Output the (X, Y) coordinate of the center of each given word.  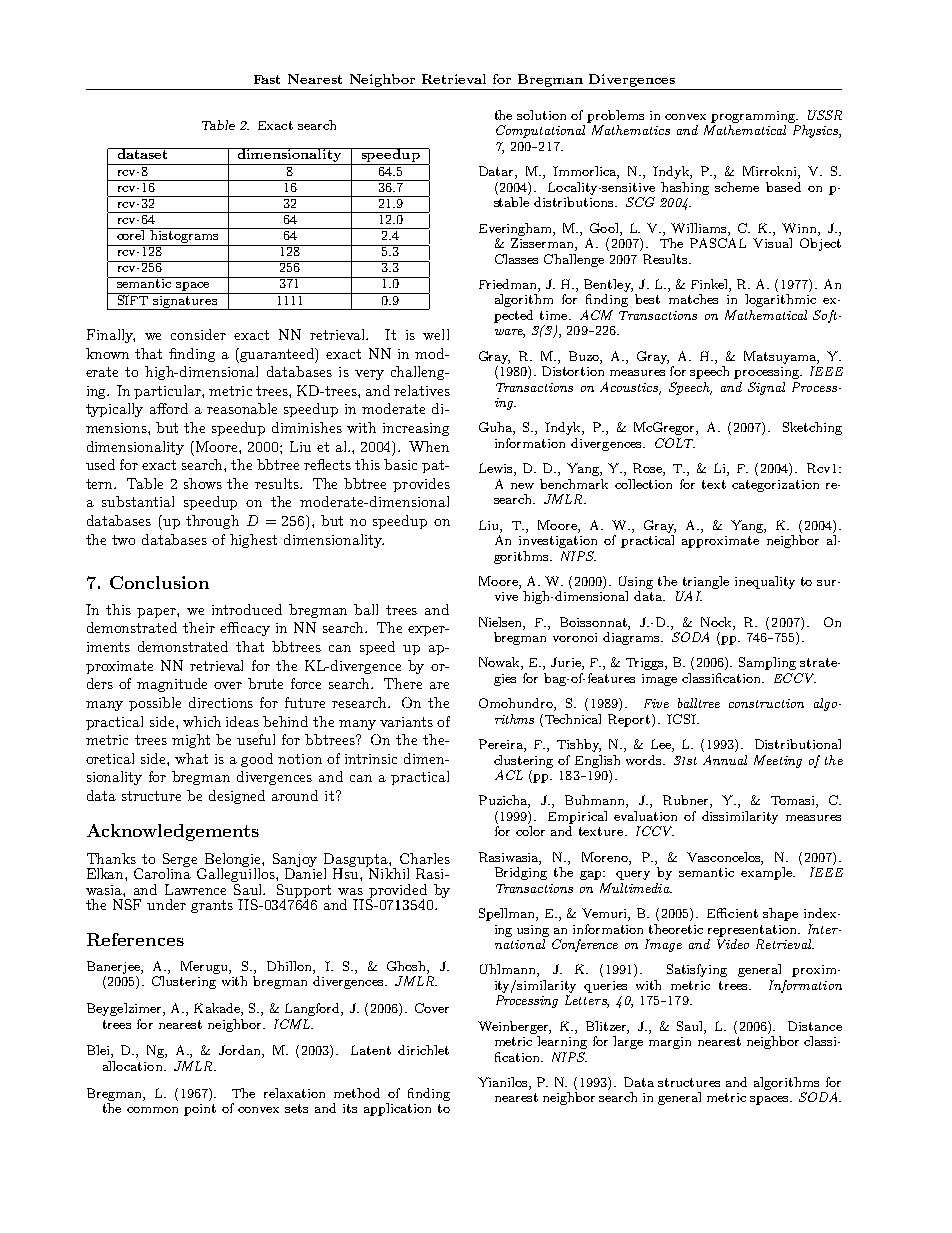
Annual (725, 760)
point (200, 1110)
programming (754, 117)
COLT (675, 443)
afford (169, 408)
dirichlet (423, 1050)
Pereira (502, 745)
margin (670, 1043)
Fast (267, 79)
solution (541, 115)
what (191, 758)
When (429, 446)
